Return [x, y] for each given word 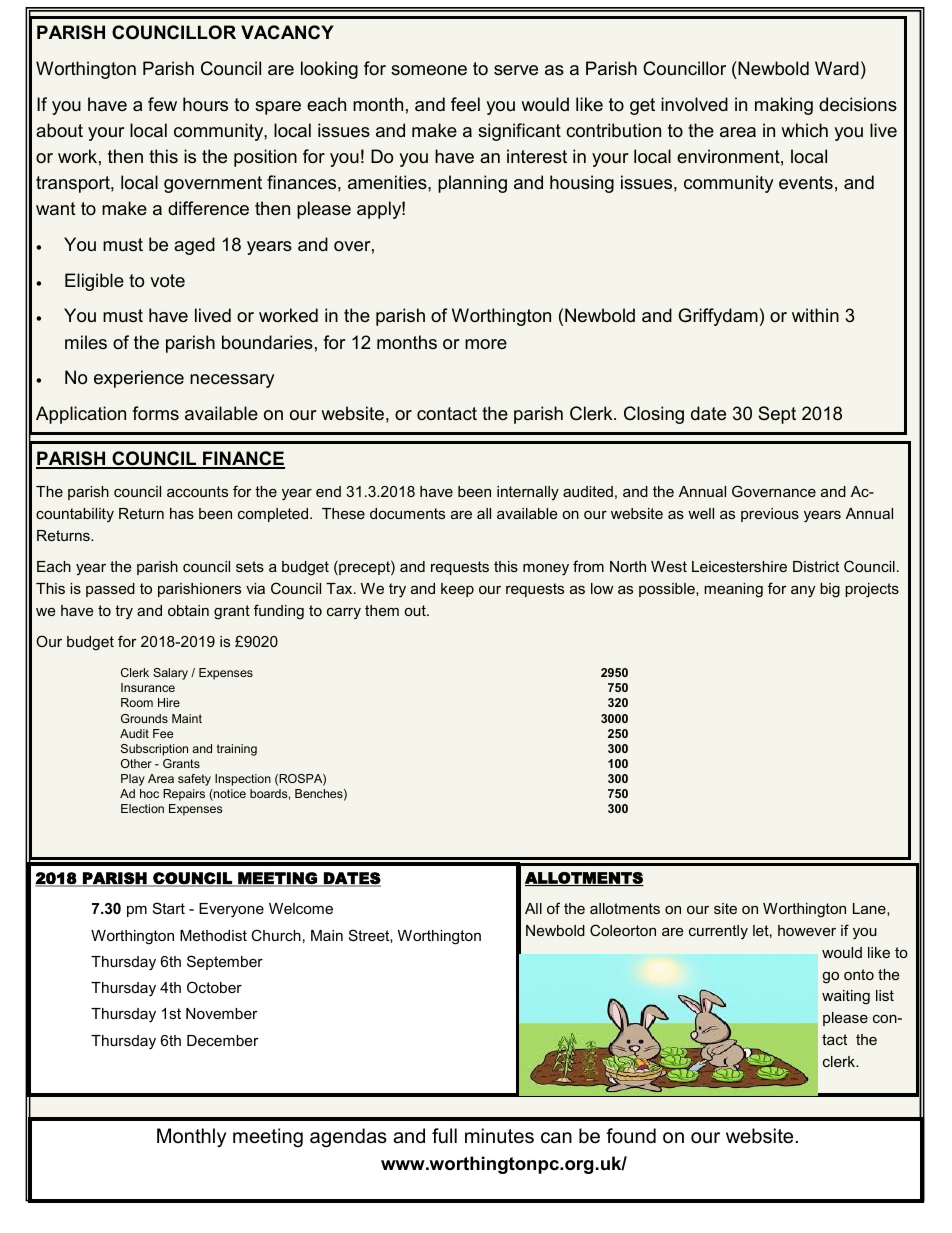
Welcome [301, 908]
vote [167, 280]
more [486, 344]
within [815, 315]
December [223, 1040]
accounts [197, 491]
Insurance [148, 687]
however [807, 930]
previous [770, 515]
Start [169, 908]
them [382, 610]
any [803, 592]
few [162, 104]
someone [429, 70]
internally [528, 493]
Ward [837, 68]
